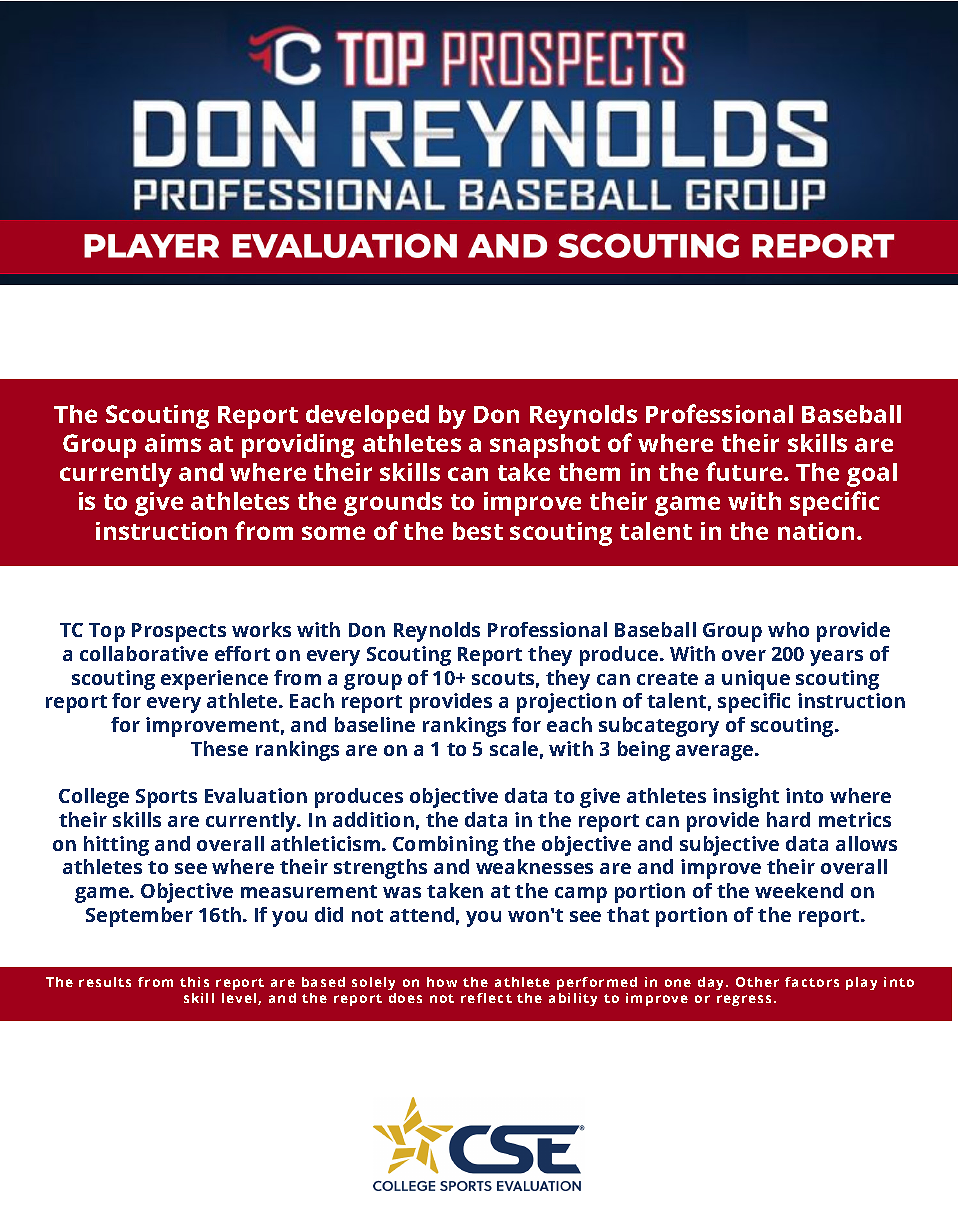 The height and width of the screenshot is (1232, 958). I want to click on who, so click(788, 629).
